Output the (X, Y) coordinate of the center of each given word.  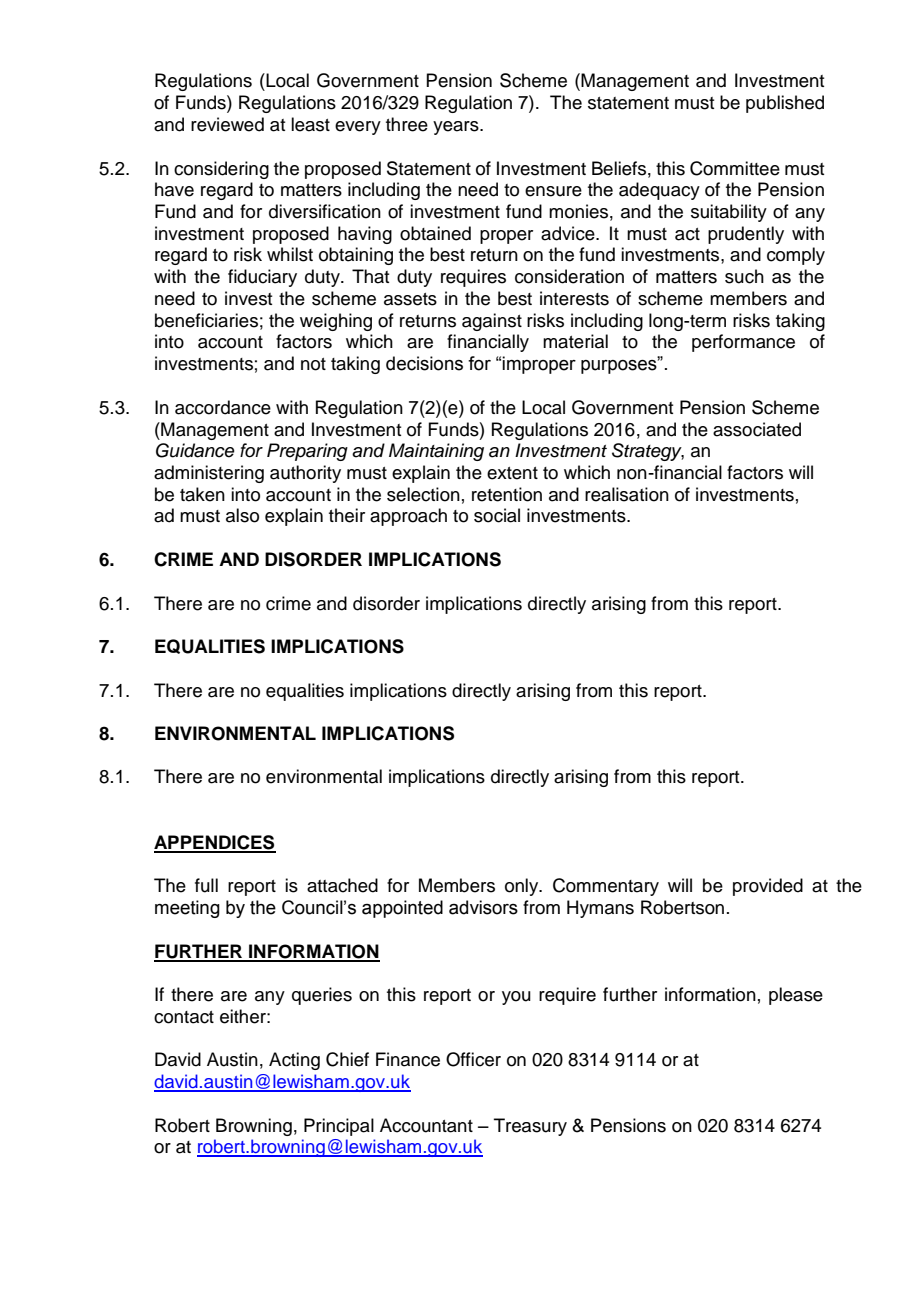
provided (768, 887)
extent (512, 473)
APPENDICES (215, 843)
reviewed (227, 124)
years (457, 128)
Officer (473, 1059)
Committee (735, 168)
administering (209, 474)
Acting (294, 1061)
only (523, 887)
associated (757, 429)
